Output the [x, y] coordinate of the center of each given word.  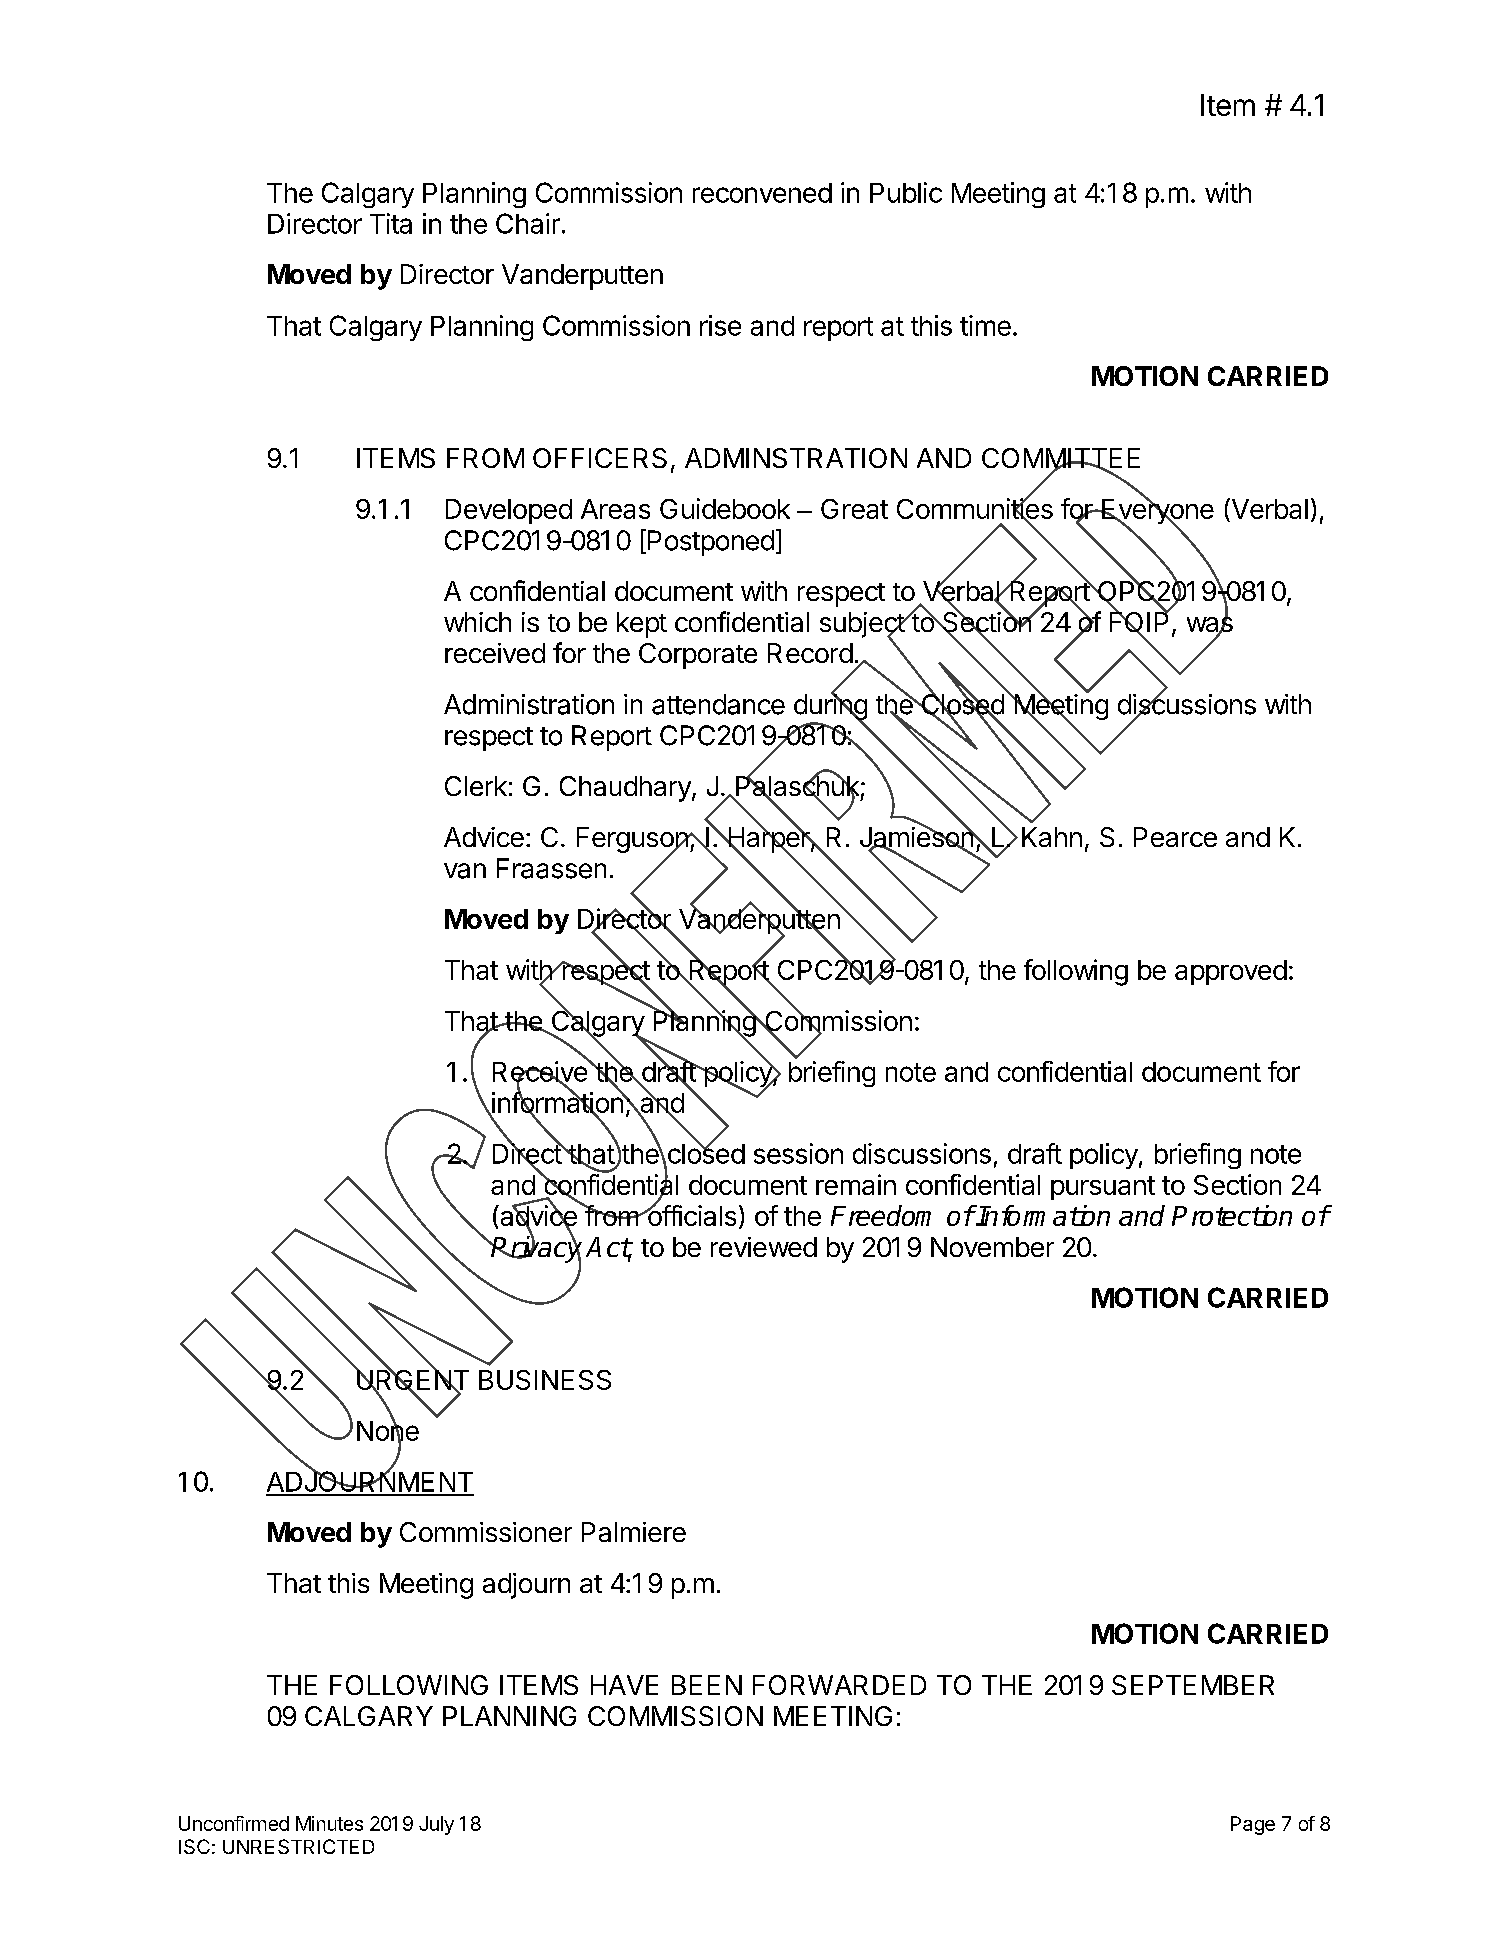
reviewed [764, 1247]
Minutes [329, 1823]
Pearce [1175, 837]
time [985, 325]
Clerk [476, 786]
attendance [718, 704]
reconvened [762, 193]
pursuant [1103, 1188]
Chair [528, 223]
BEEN [707, 1685]
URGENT [411, 1380]
